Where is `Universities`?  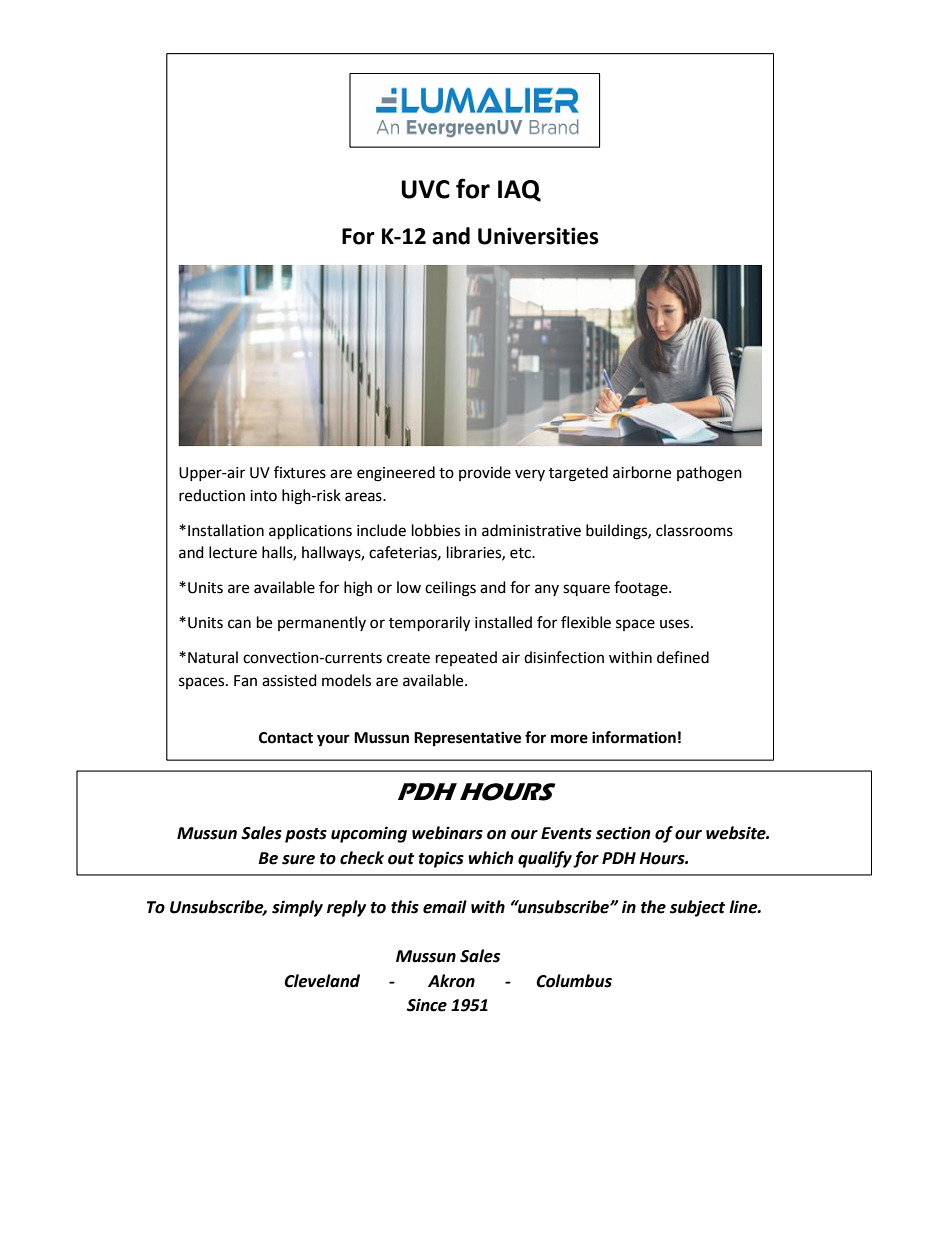
Universities is located at coordinates (538, 236).
